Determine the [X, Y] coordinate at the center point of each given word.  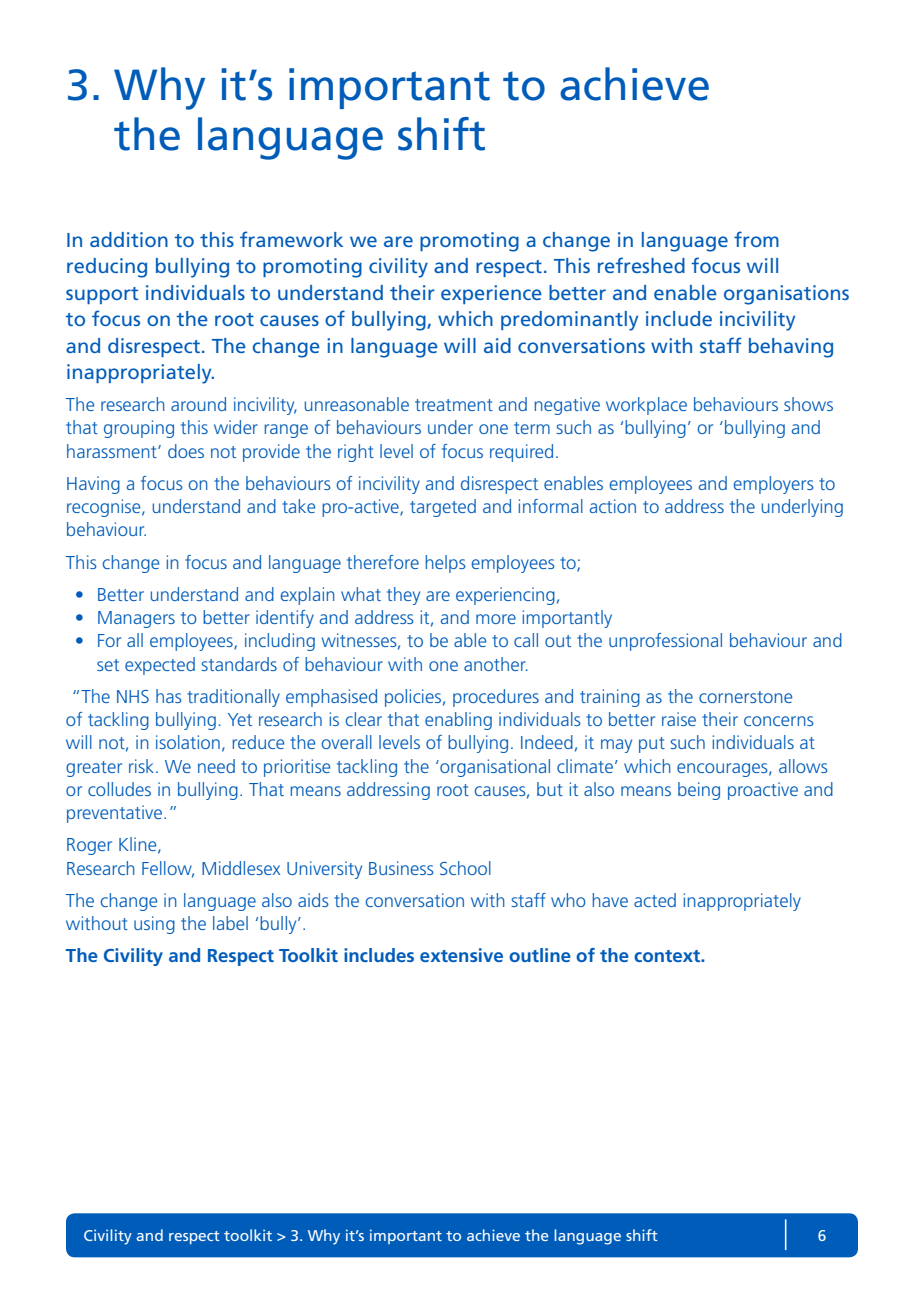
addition [129, 239]
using [154, 925]
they [403, 596]
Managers [136, 619]
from [756, 239]
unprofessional [665, 642]
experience [491, 294]
